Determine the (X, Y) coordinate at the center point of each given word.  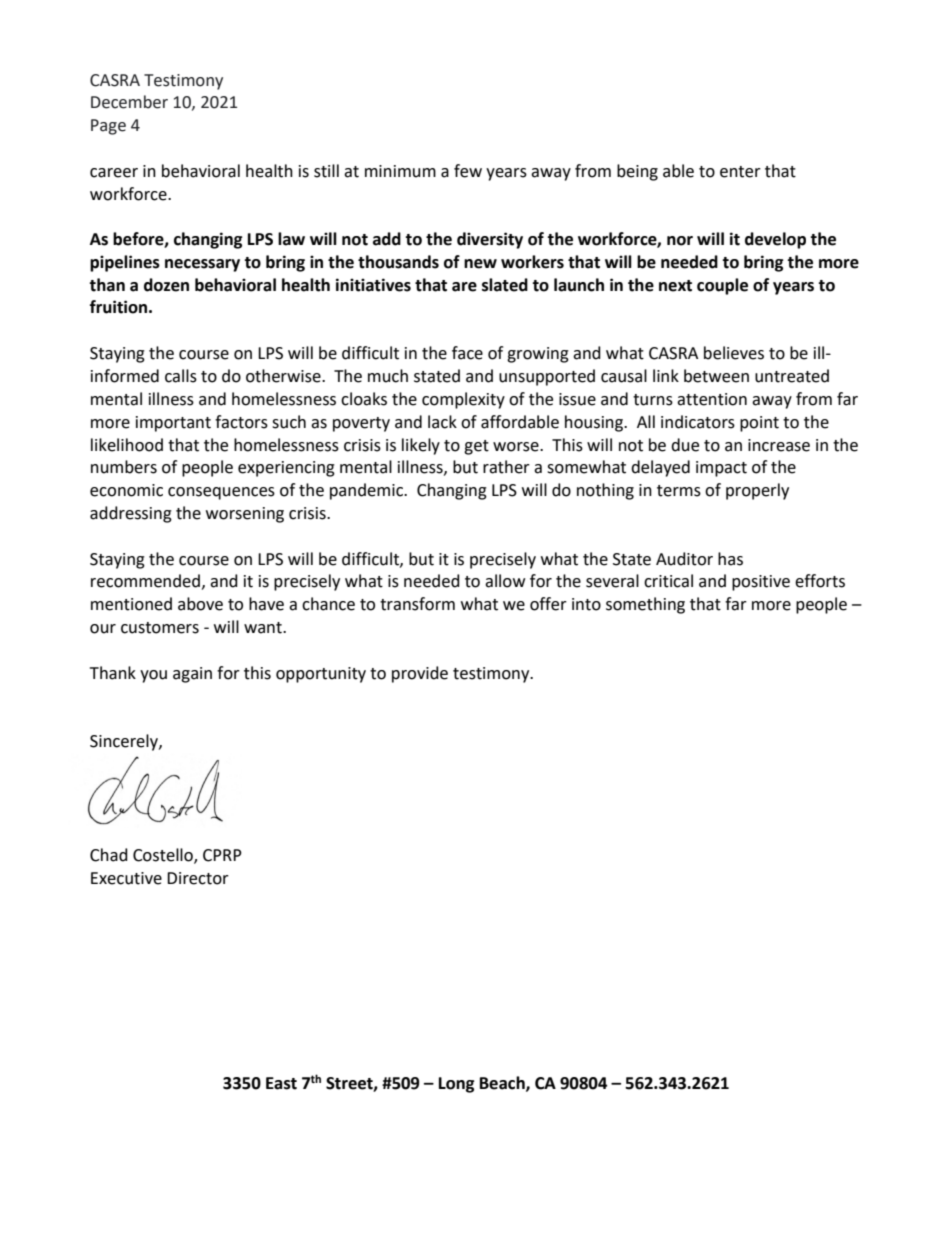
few (468, 171)
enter (740, 172)
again (192, 675)
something (645, 605)
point (759, 424)
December (129, 102)
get (476, 447)
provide (420, 674)
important (173, 424)
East (281, 1083)
